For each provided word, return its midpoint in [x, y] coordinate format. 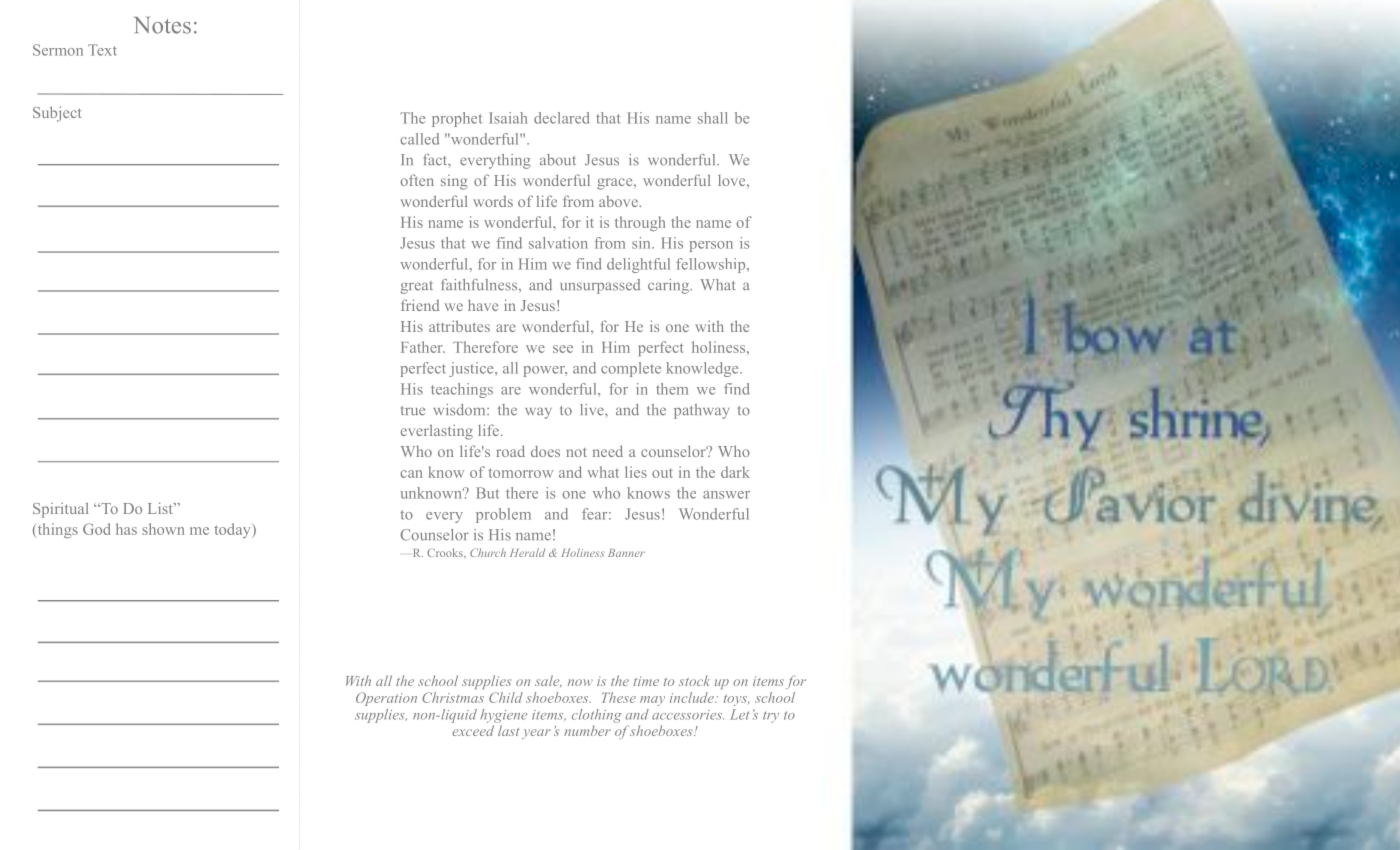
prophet [457, 119]
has [126, 529]
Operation [386, 699]
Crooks [446, 552]
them [672, 389]
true [413, 411]
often [417, 180]
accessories [688, 715]
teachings [462, 390]
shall [713, 118]
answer [726, 495]
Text [102, 50]
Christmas [453, 697]
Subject [57, 114]
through [640, 223]
